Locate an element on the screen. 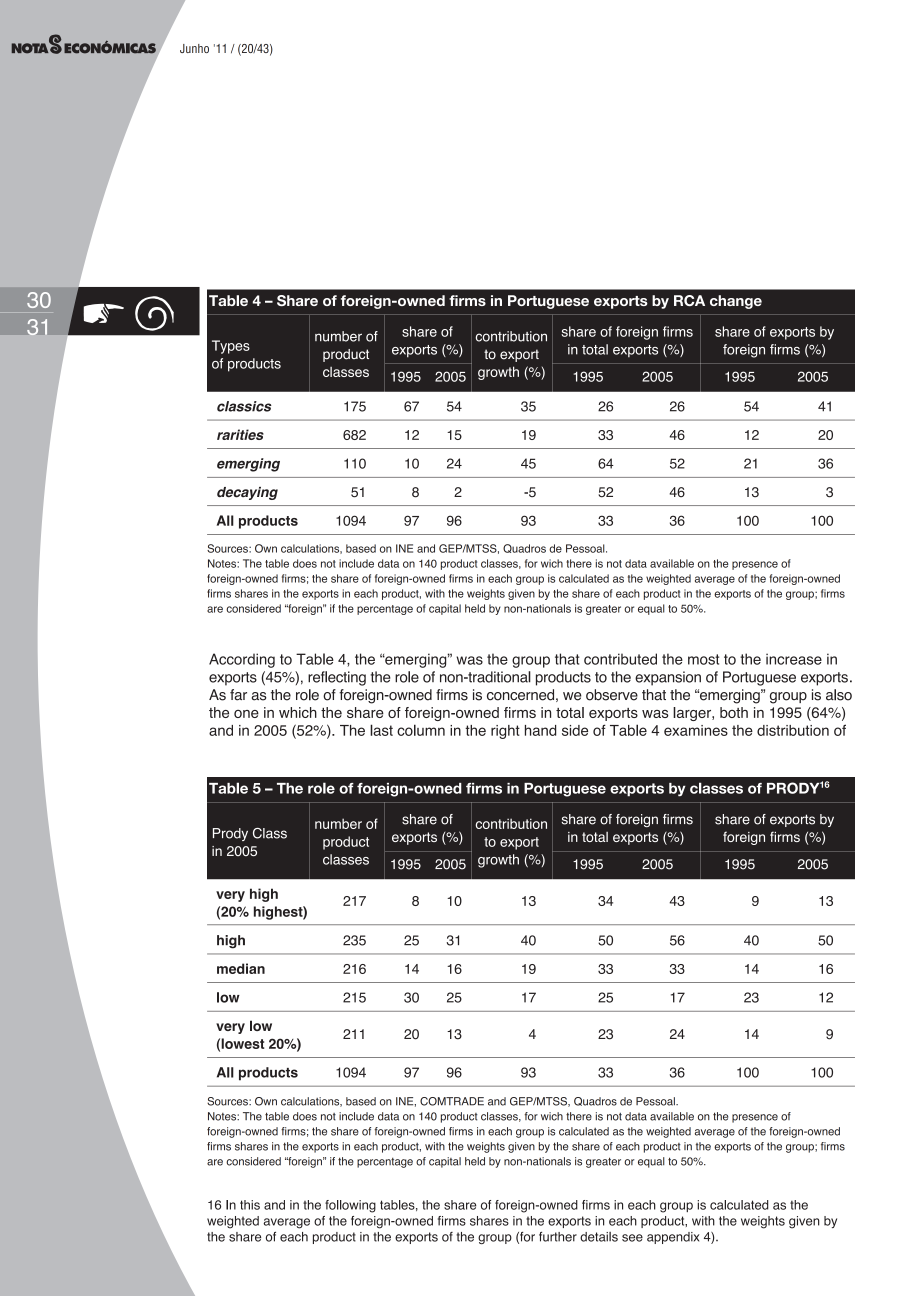 The height and width of the screenshot is (1296, 924). increase is located at coordinates (794, 659).
